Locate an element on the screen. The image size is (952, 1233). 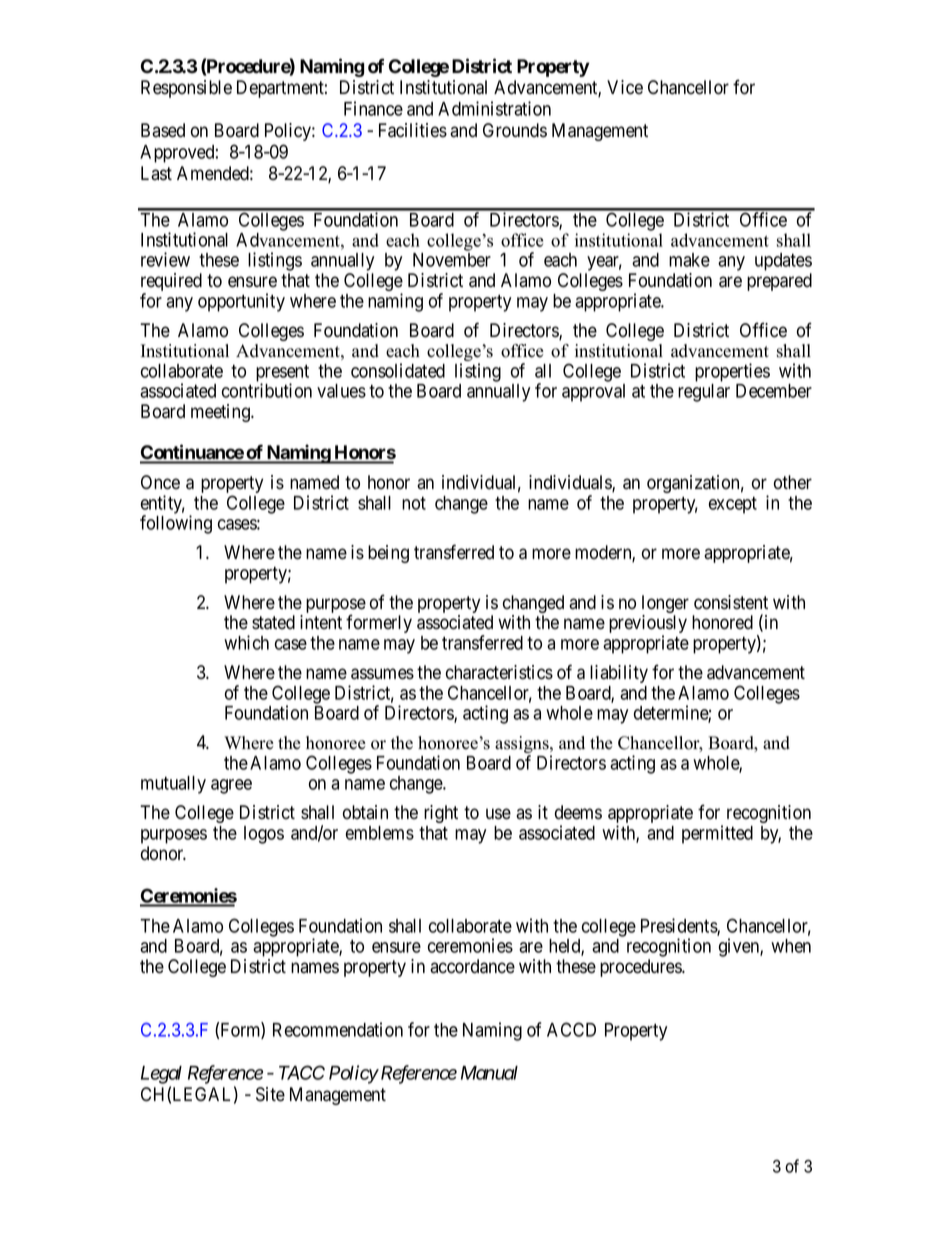
Site is located at coordinates (270, 1094).
